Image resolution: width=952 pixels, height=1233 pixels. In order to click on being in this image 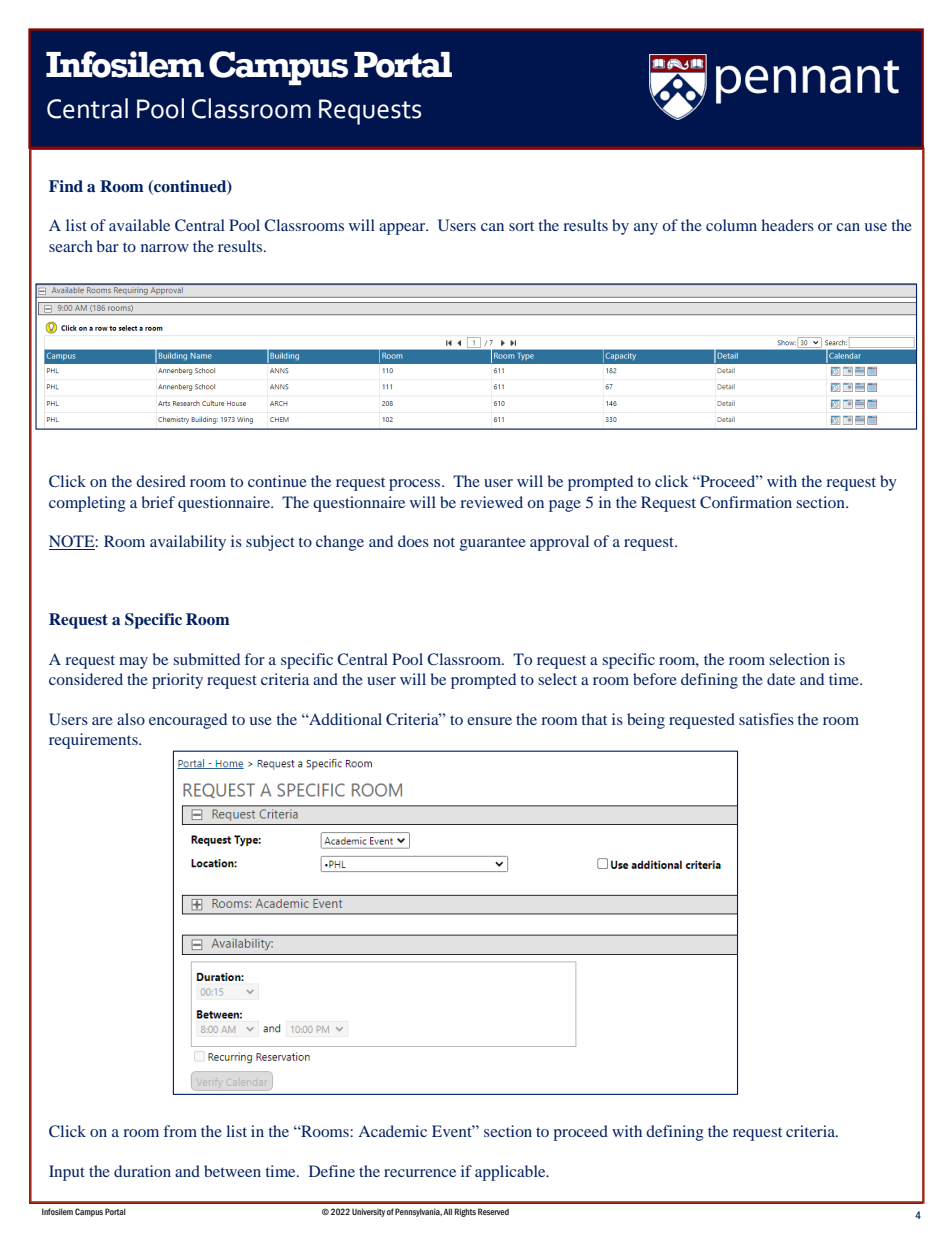, I will do `click(646, 721)`.
